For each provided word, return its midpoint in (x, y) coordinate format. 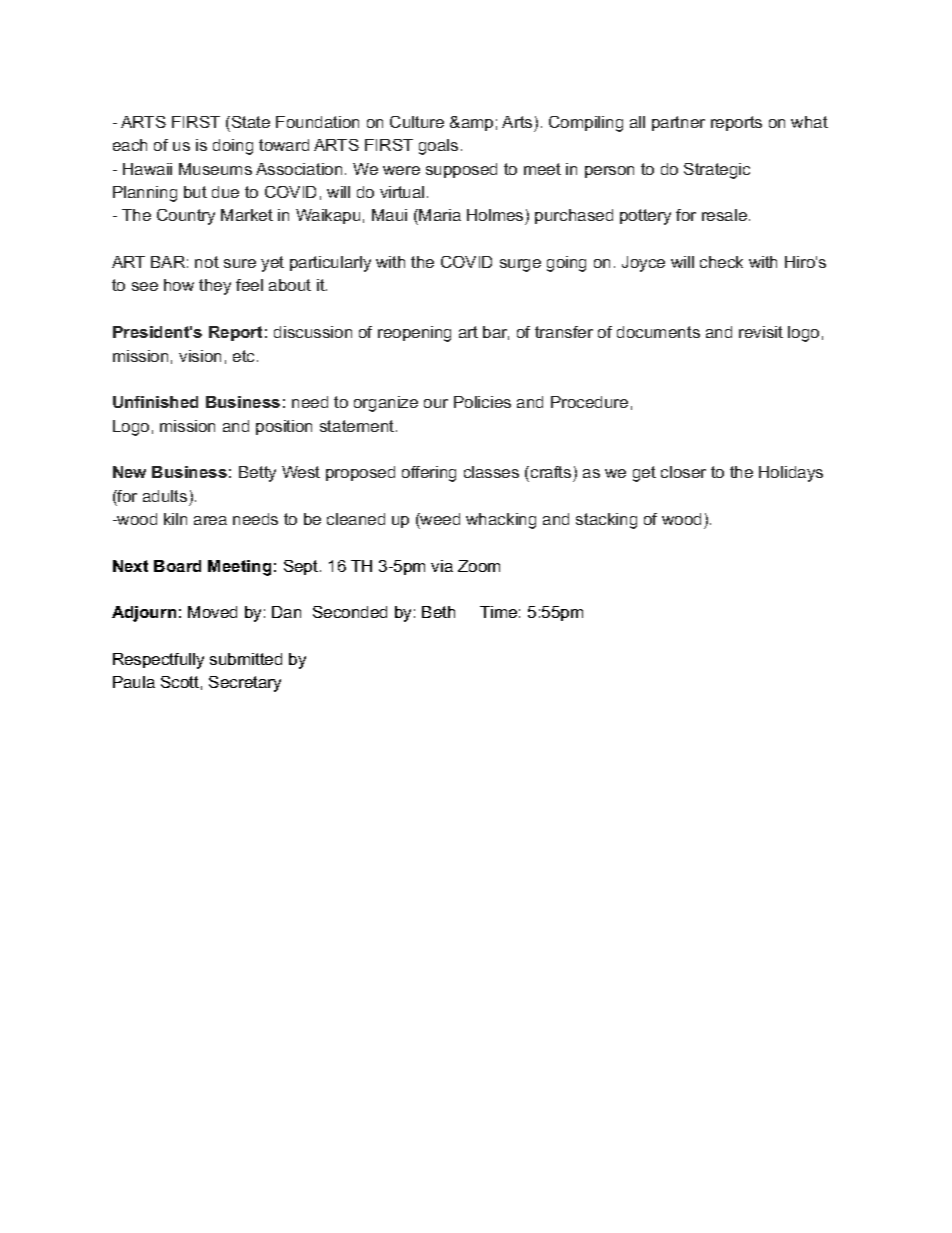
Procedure (589, 402)
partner (678, 123)
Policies (482, 402)
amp (476, 125)
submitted (246, 659)
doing (233, 147)
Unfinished (155, 402)
